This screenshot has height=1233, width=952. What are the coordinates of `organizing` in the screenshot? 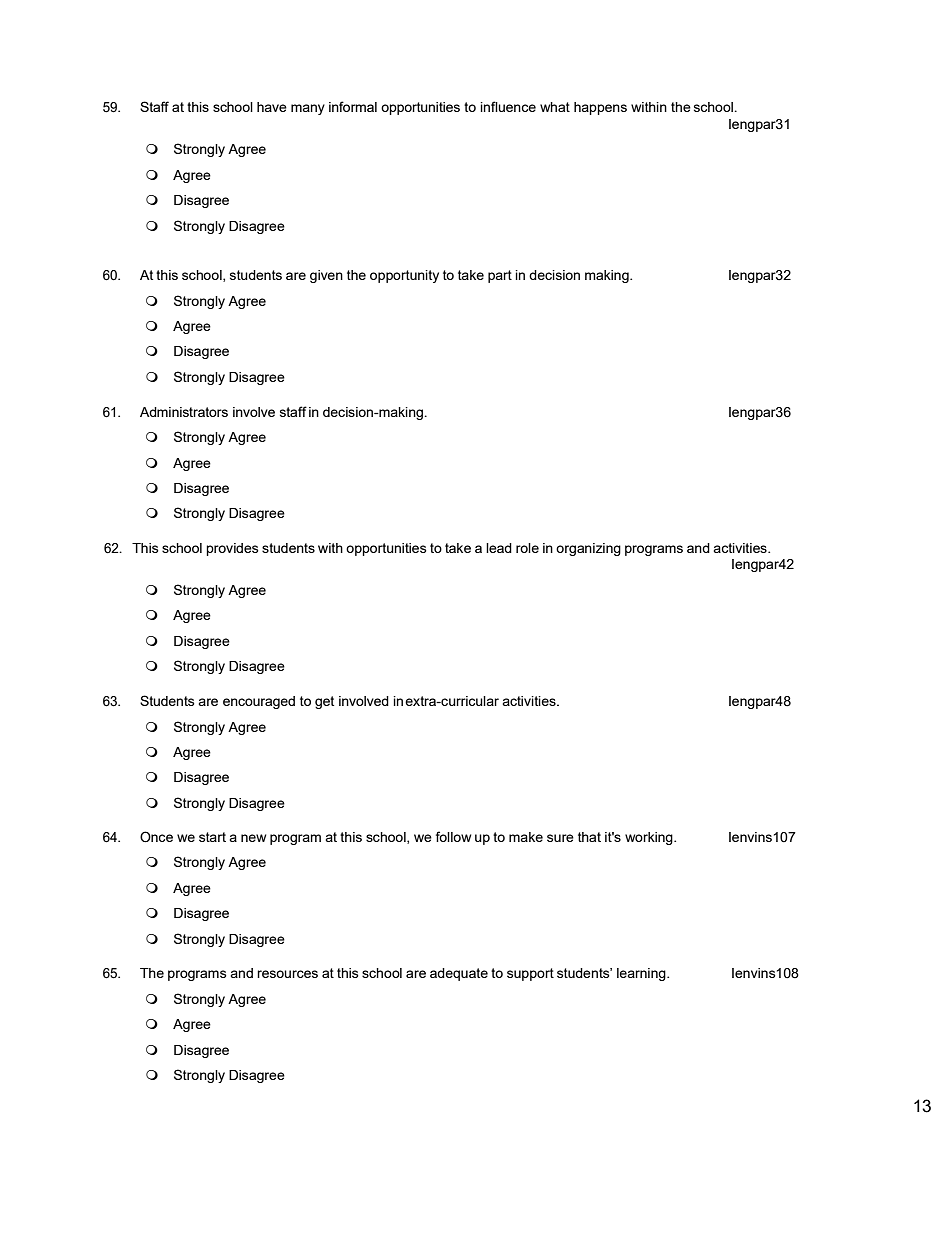 It's located at (588, 549).
